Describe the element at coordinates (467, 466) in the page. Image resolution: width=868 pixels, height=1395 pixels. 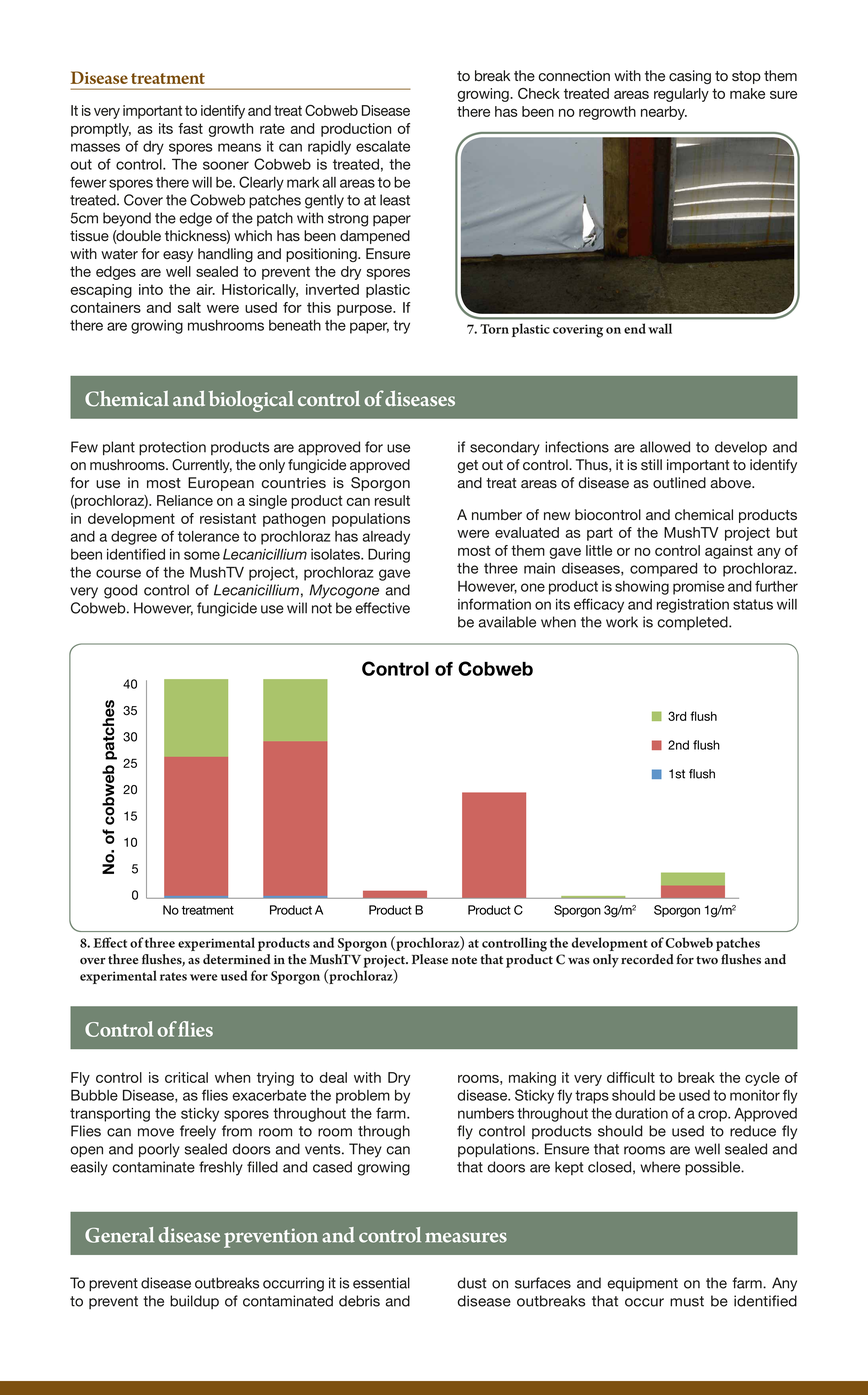
I see `get` at that location.
